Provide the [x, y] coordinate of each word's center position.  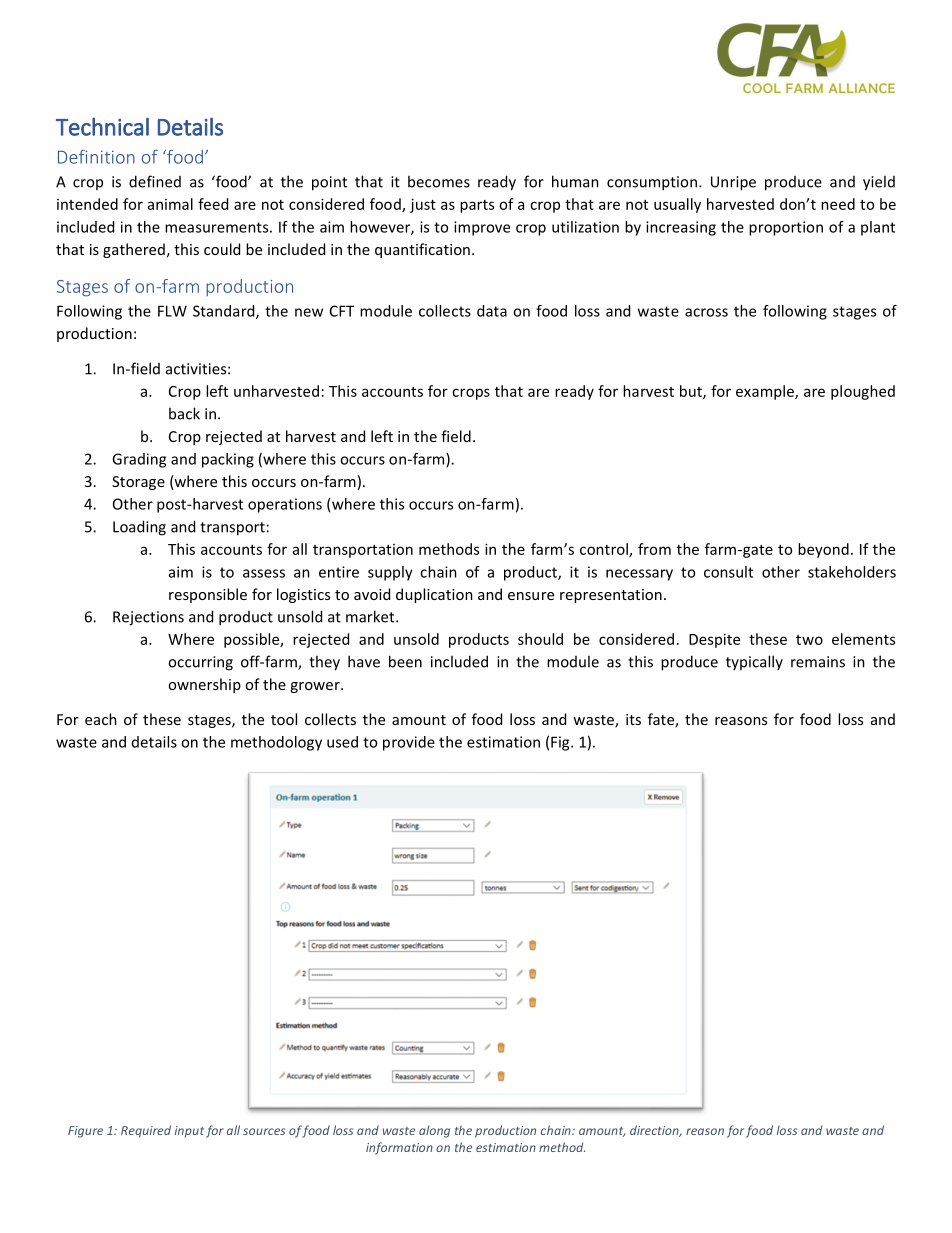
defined [155, 181]
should [540, 639]
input [189, 1132]
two [809, 640]
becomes [439, 181]
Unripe [733, 183]
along [434, 1131]
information [399, 1148]
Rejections [148, 618]
